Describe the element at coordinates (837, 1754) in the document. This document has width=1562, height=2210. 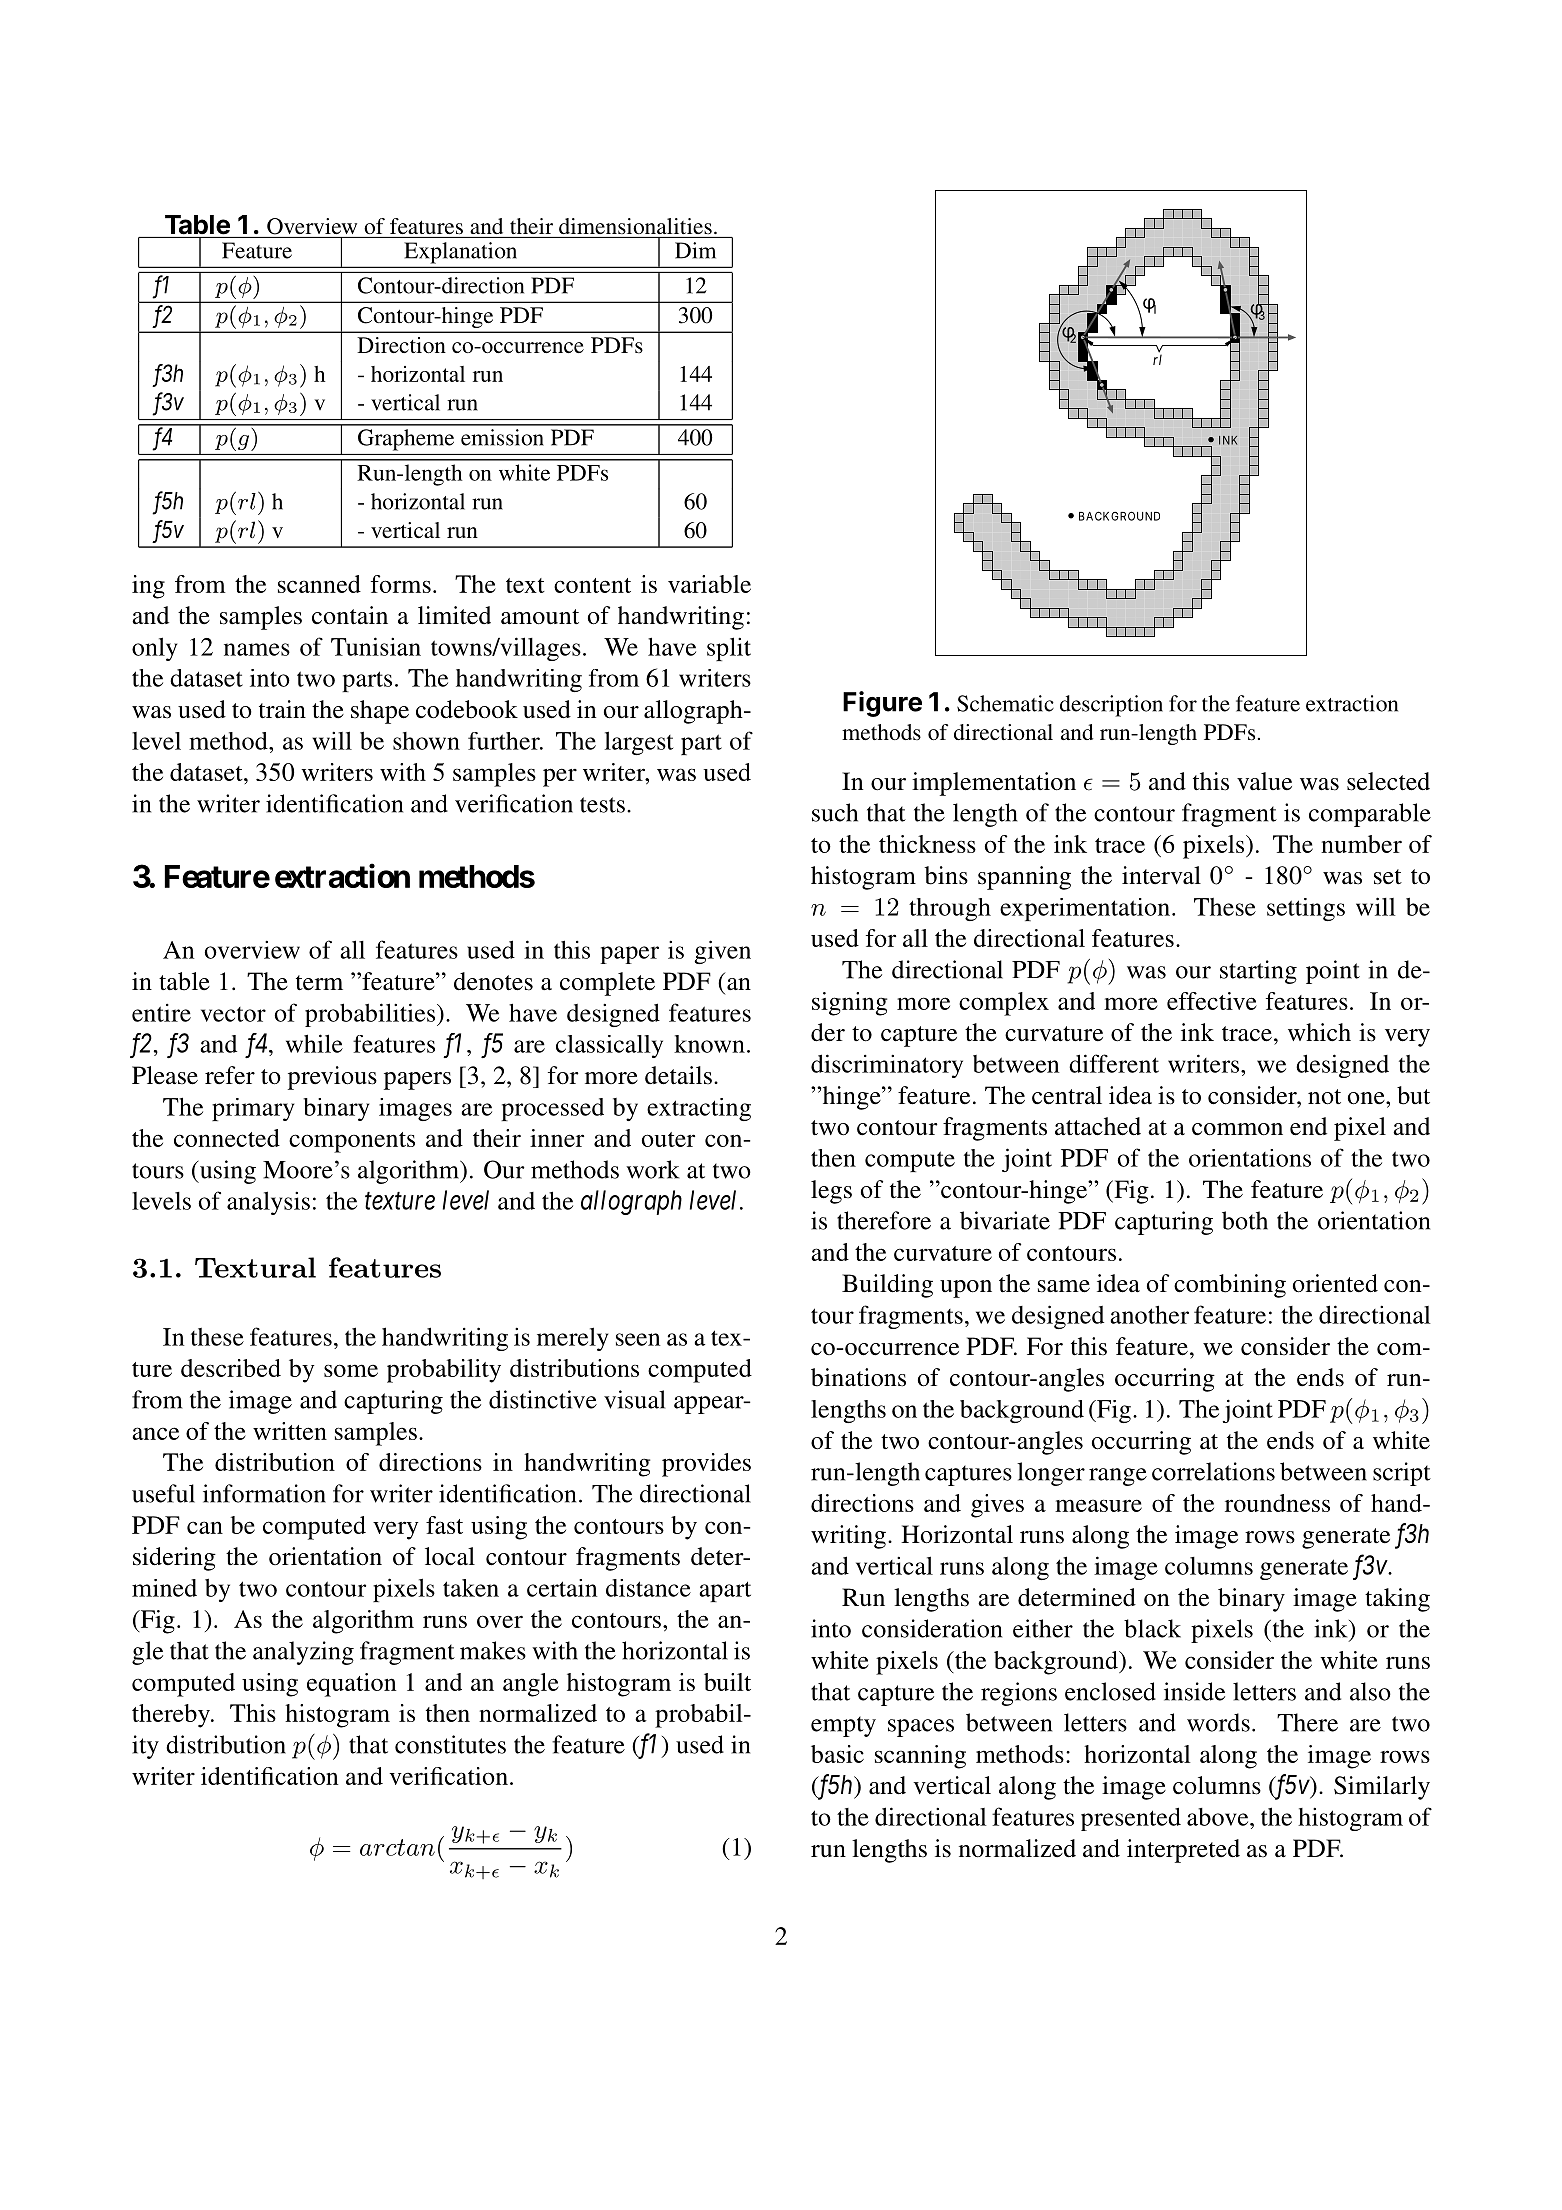
I see `basic` at that location.
